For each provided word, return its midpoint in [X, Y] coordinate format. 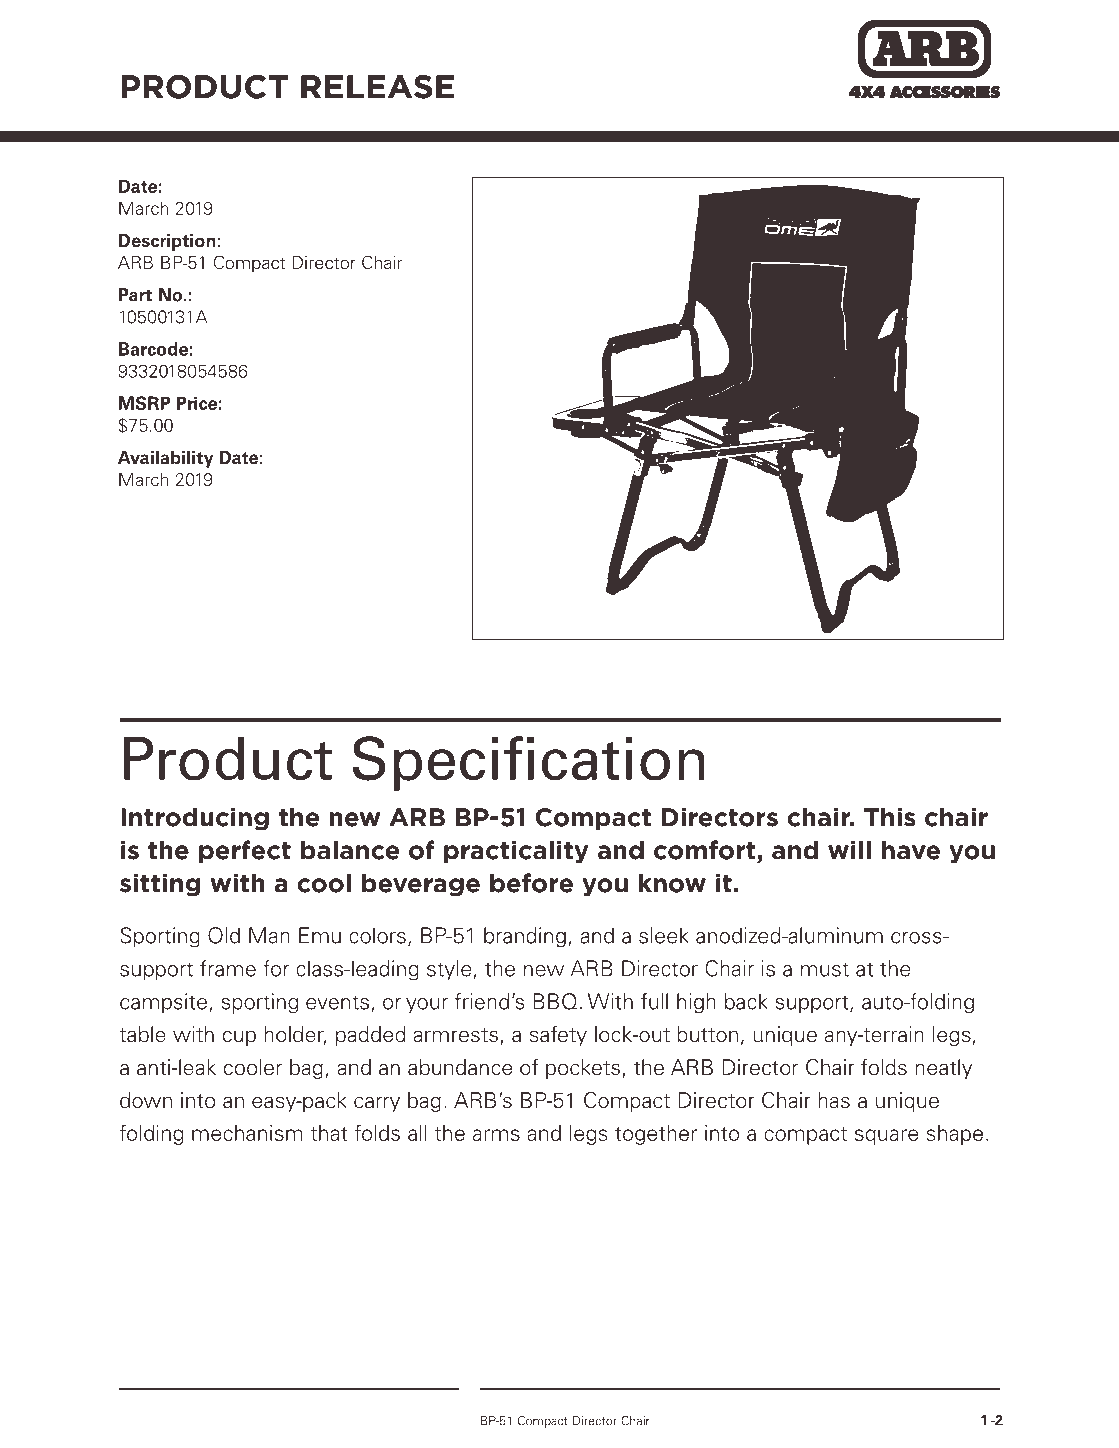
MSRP [144, 403]
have [911, 850]
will [849, 850]
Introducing [195, 819]
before [531, 883]
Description [167, 242]
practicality [516, 852]
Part [135, 295]
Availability [165, 459]
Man [269, 935]
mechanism [247, 1133]
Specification [529, 763]
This [889, 817]
